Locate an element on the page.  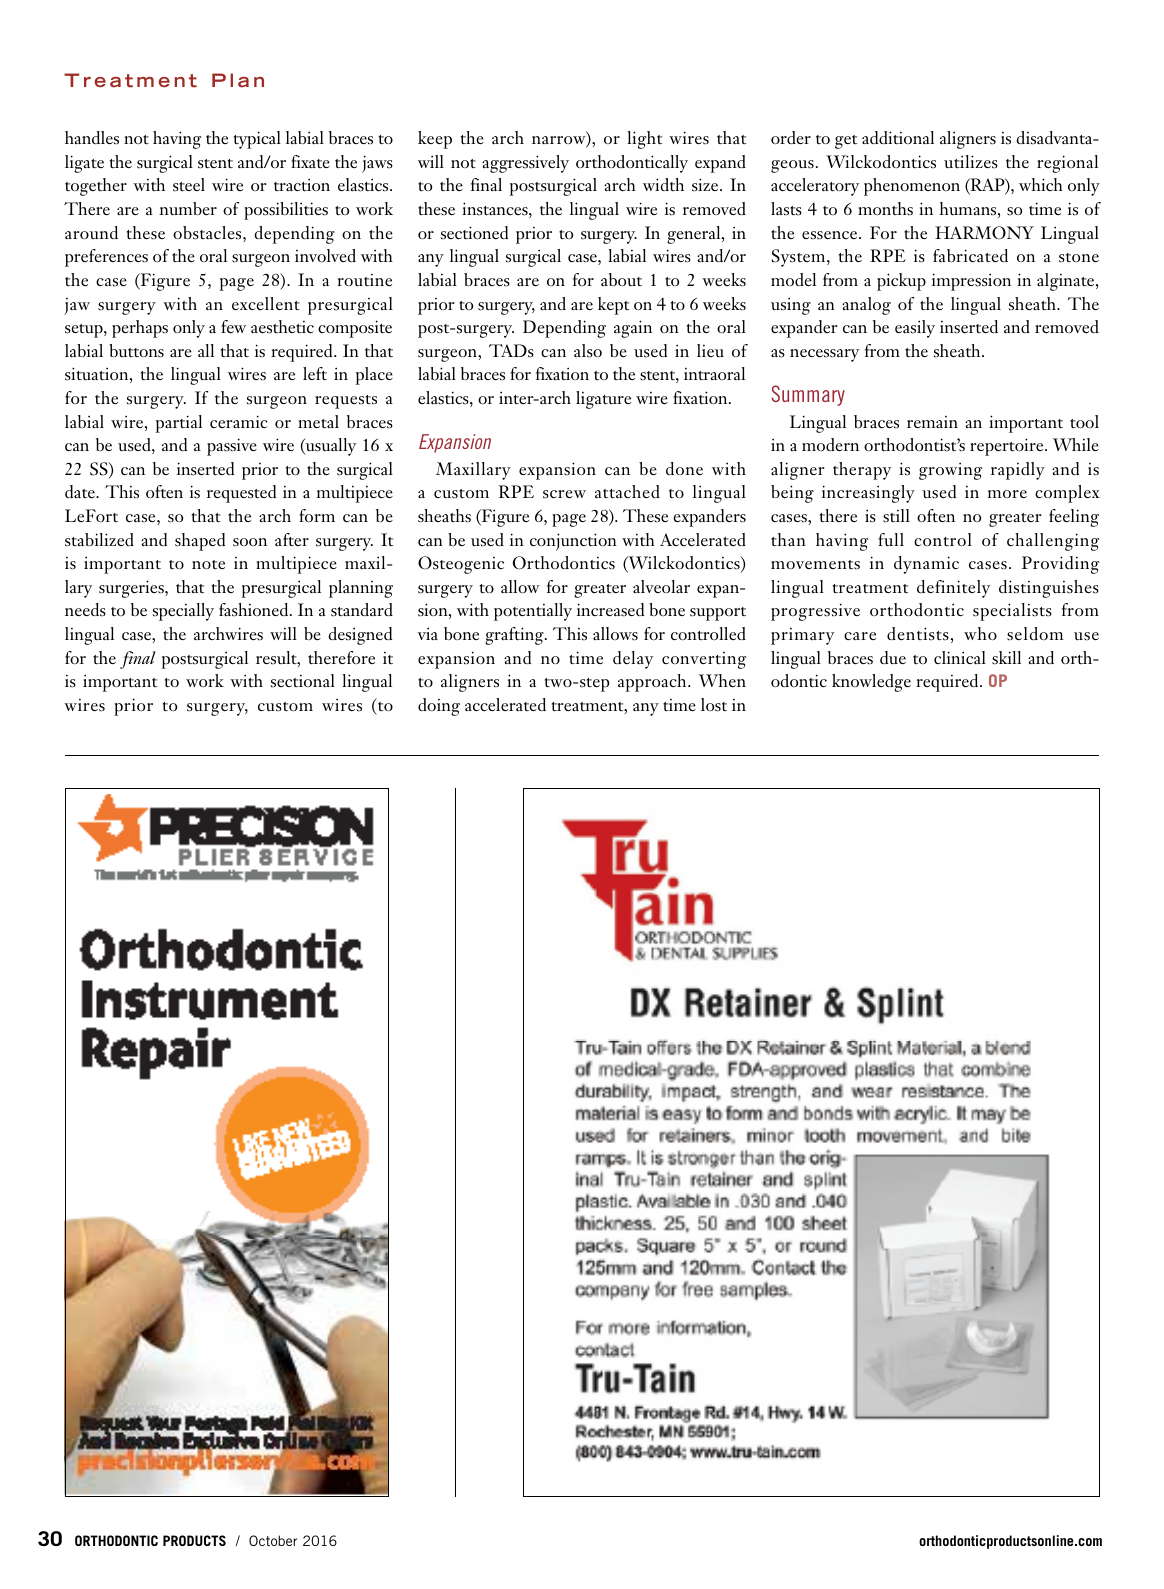
utilizes is located at coordinates (971, 162).
